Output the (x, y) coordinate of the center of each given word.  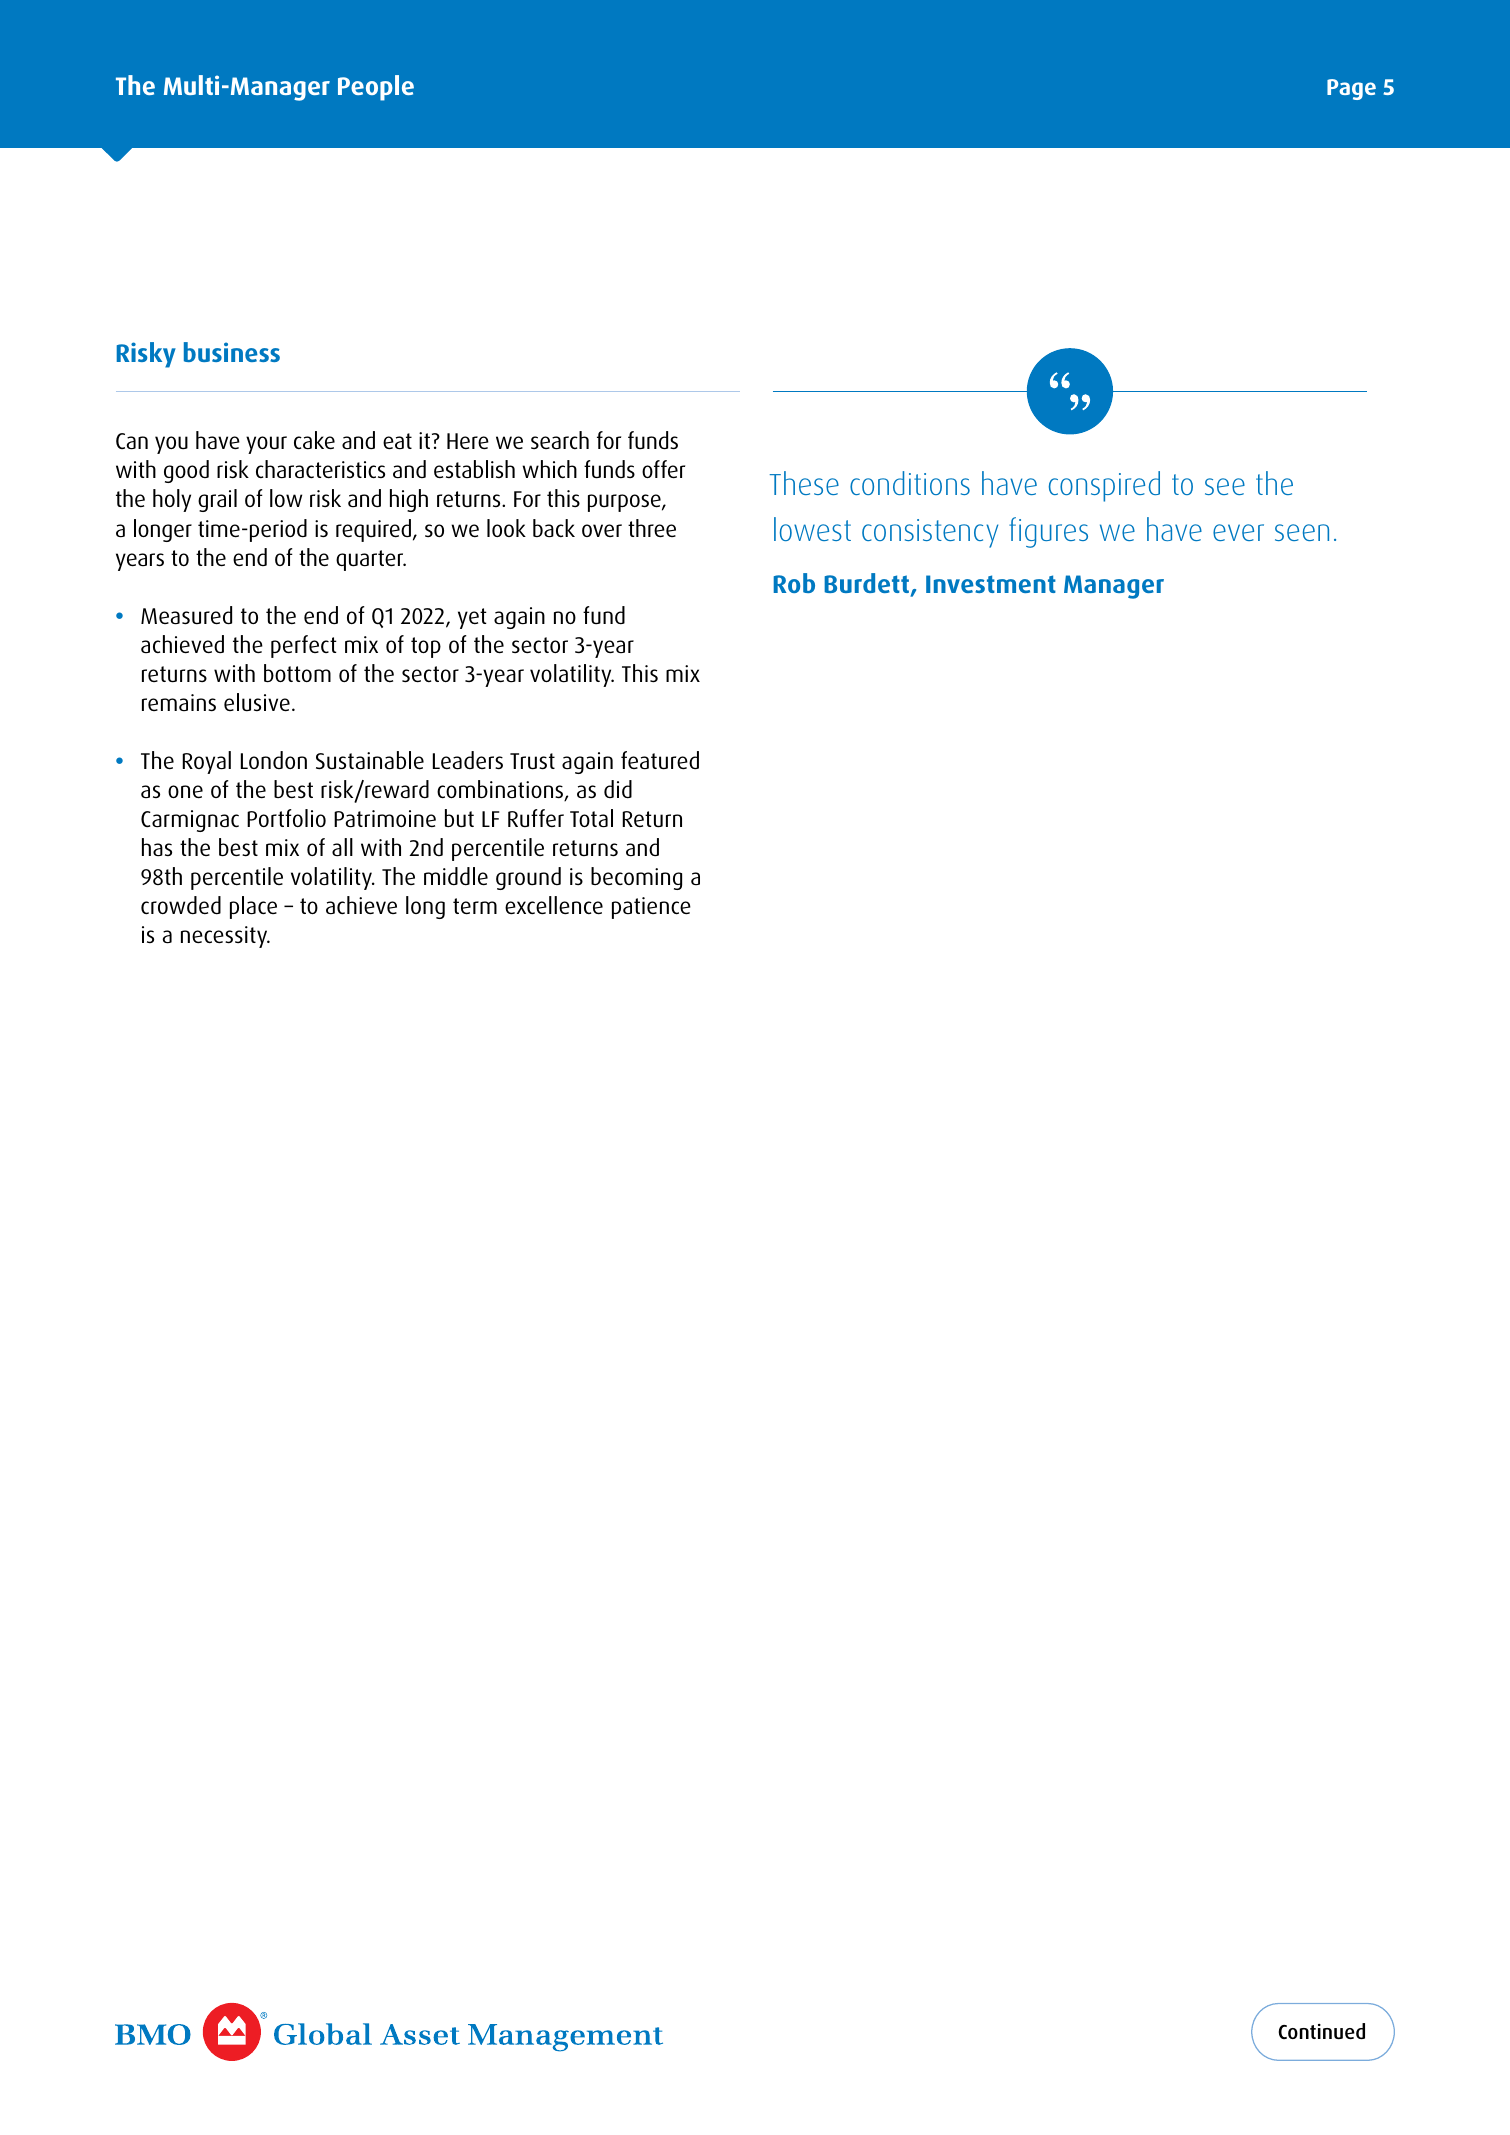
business (232, 352)
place (253, 907)
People (376, 88)
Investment (991, 584)
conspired (1104, 486)
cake (314, 440)
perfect (304, 646)
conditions (910, 483)
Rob (794, 583)
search (560, 440)
